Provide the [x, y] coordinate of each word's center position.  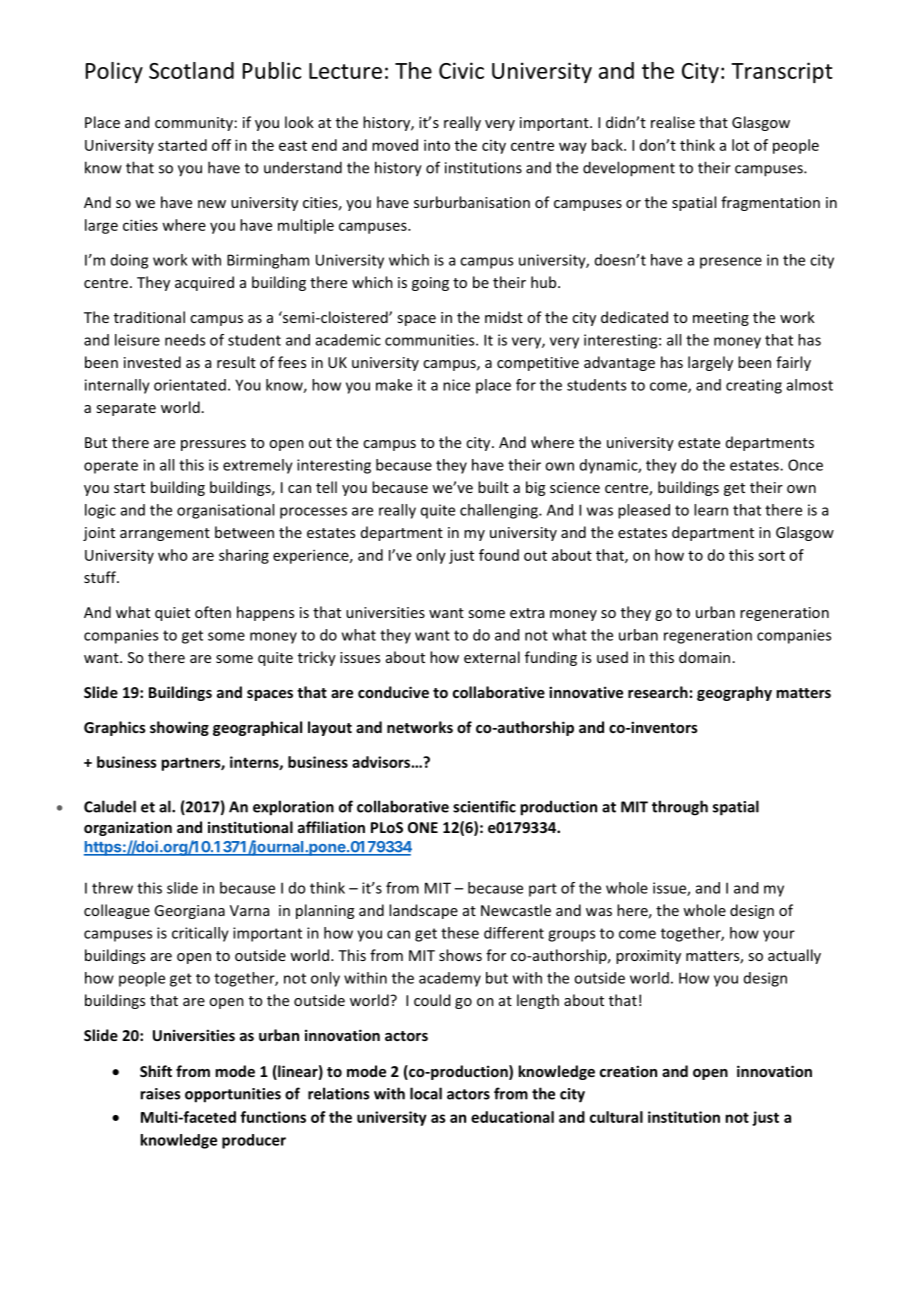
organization [128, 828]
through [680, 808]
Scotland [191, 70]
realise [673, 122]
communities [431, 340]
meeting [721, 319]
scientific [484, 806]
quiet [172, 614]
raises [160, 1094]
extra [527, 613]
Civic [461, 70]
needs [185, 340]
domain [704, 657]
